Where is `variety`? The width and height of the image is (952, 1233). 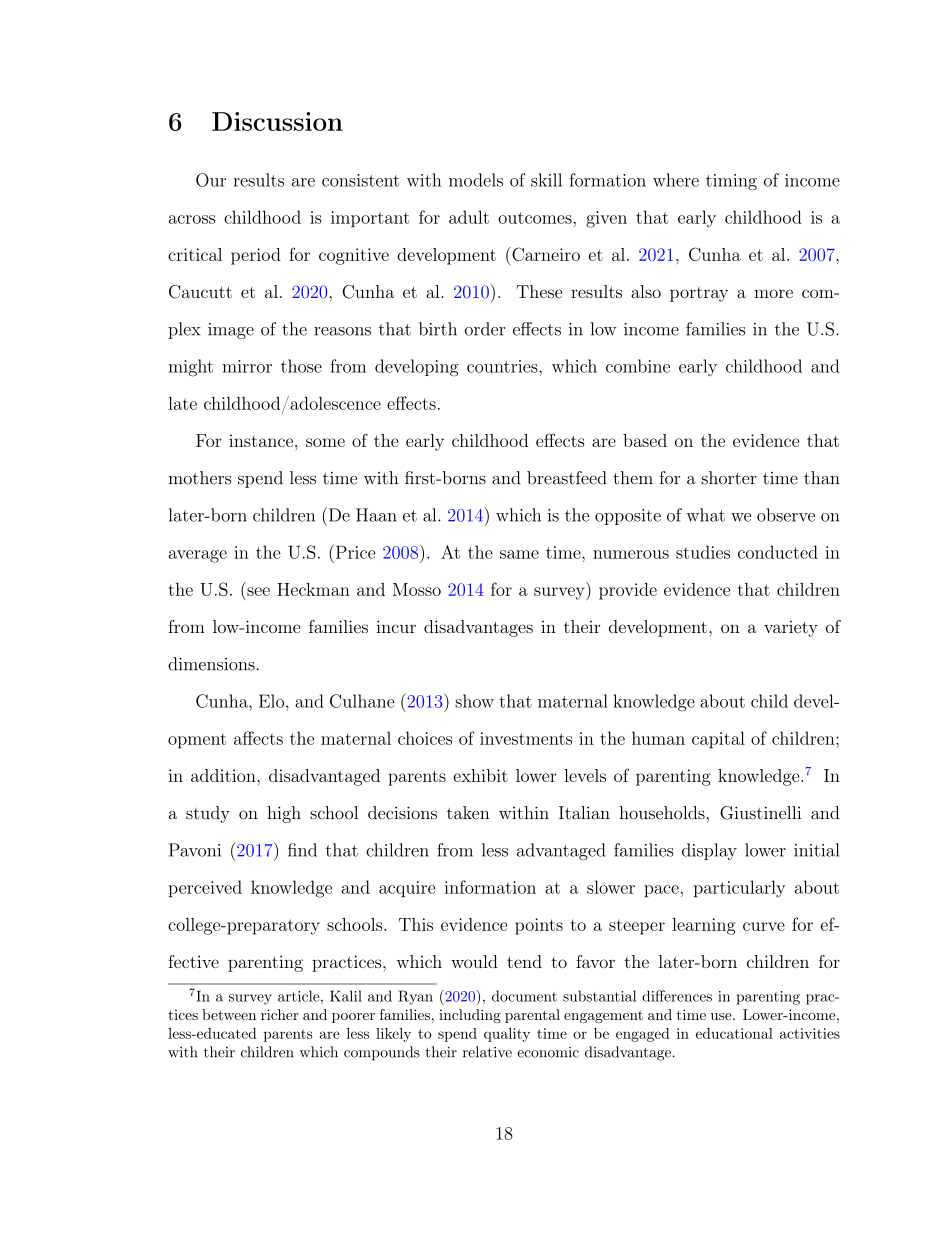 variety is located at coordinates (791, 628).
